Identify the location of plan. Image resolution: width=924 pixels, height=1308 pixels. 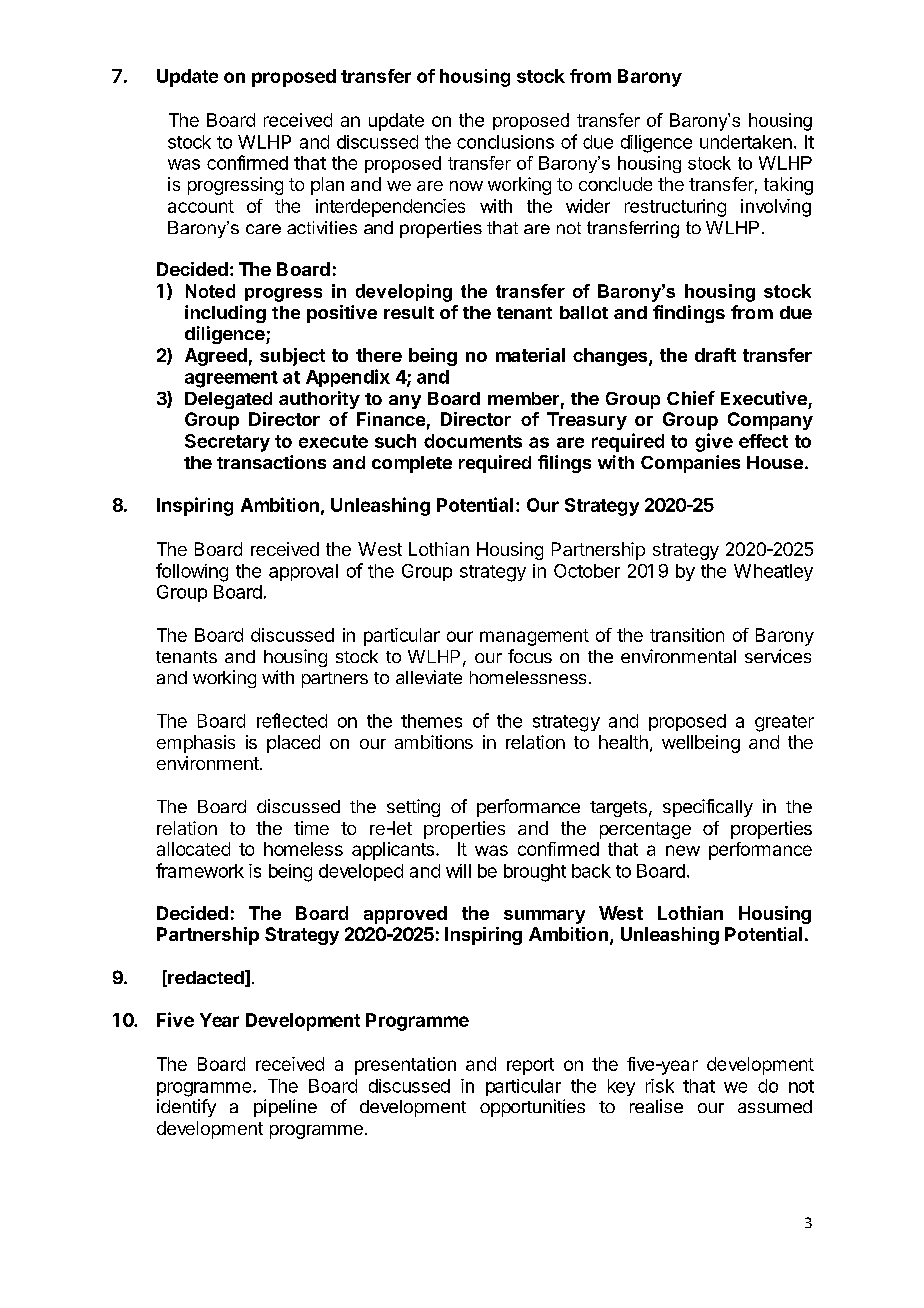
(327, 186).
